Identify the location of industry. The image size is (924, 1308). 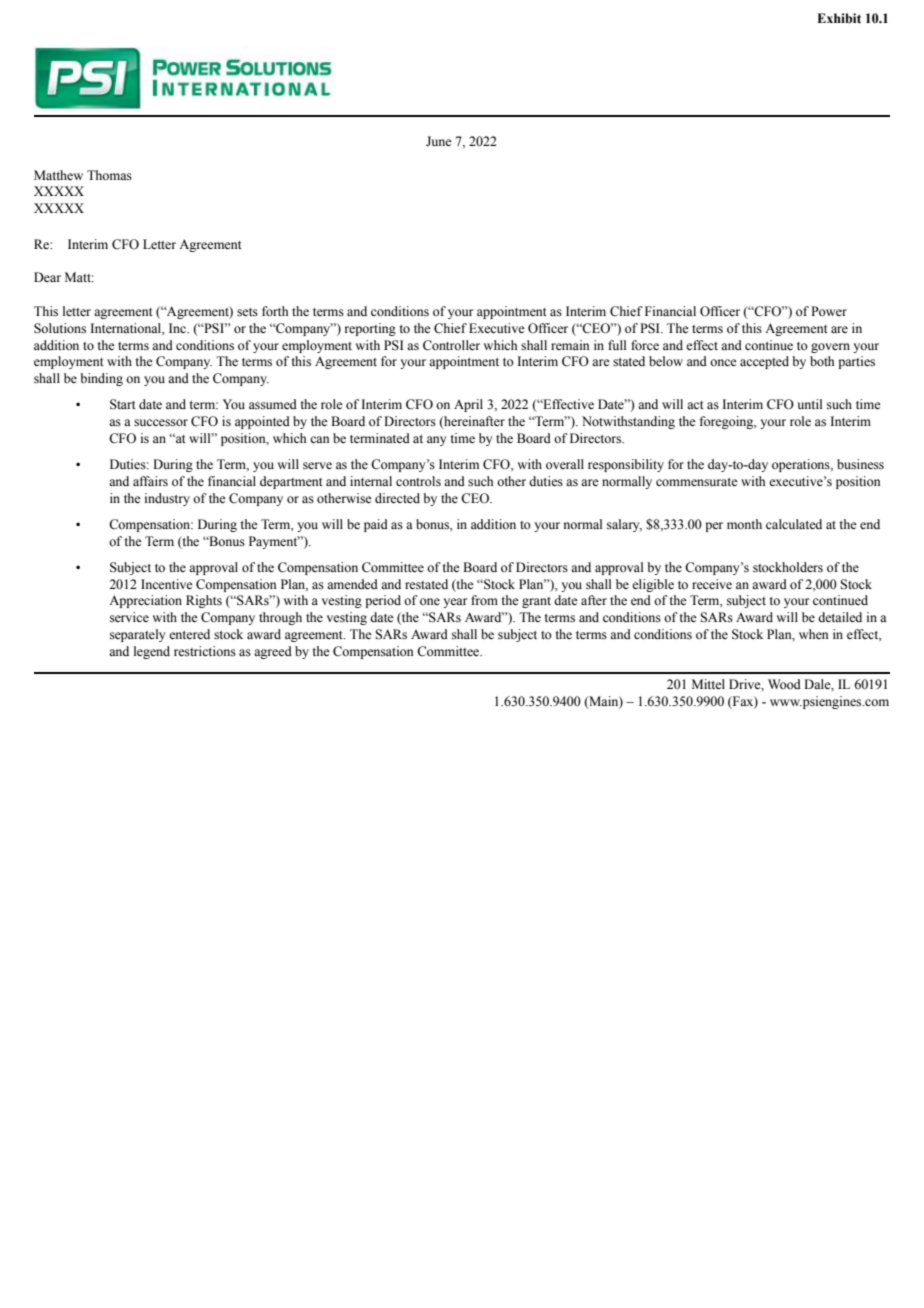
(167, 499).
